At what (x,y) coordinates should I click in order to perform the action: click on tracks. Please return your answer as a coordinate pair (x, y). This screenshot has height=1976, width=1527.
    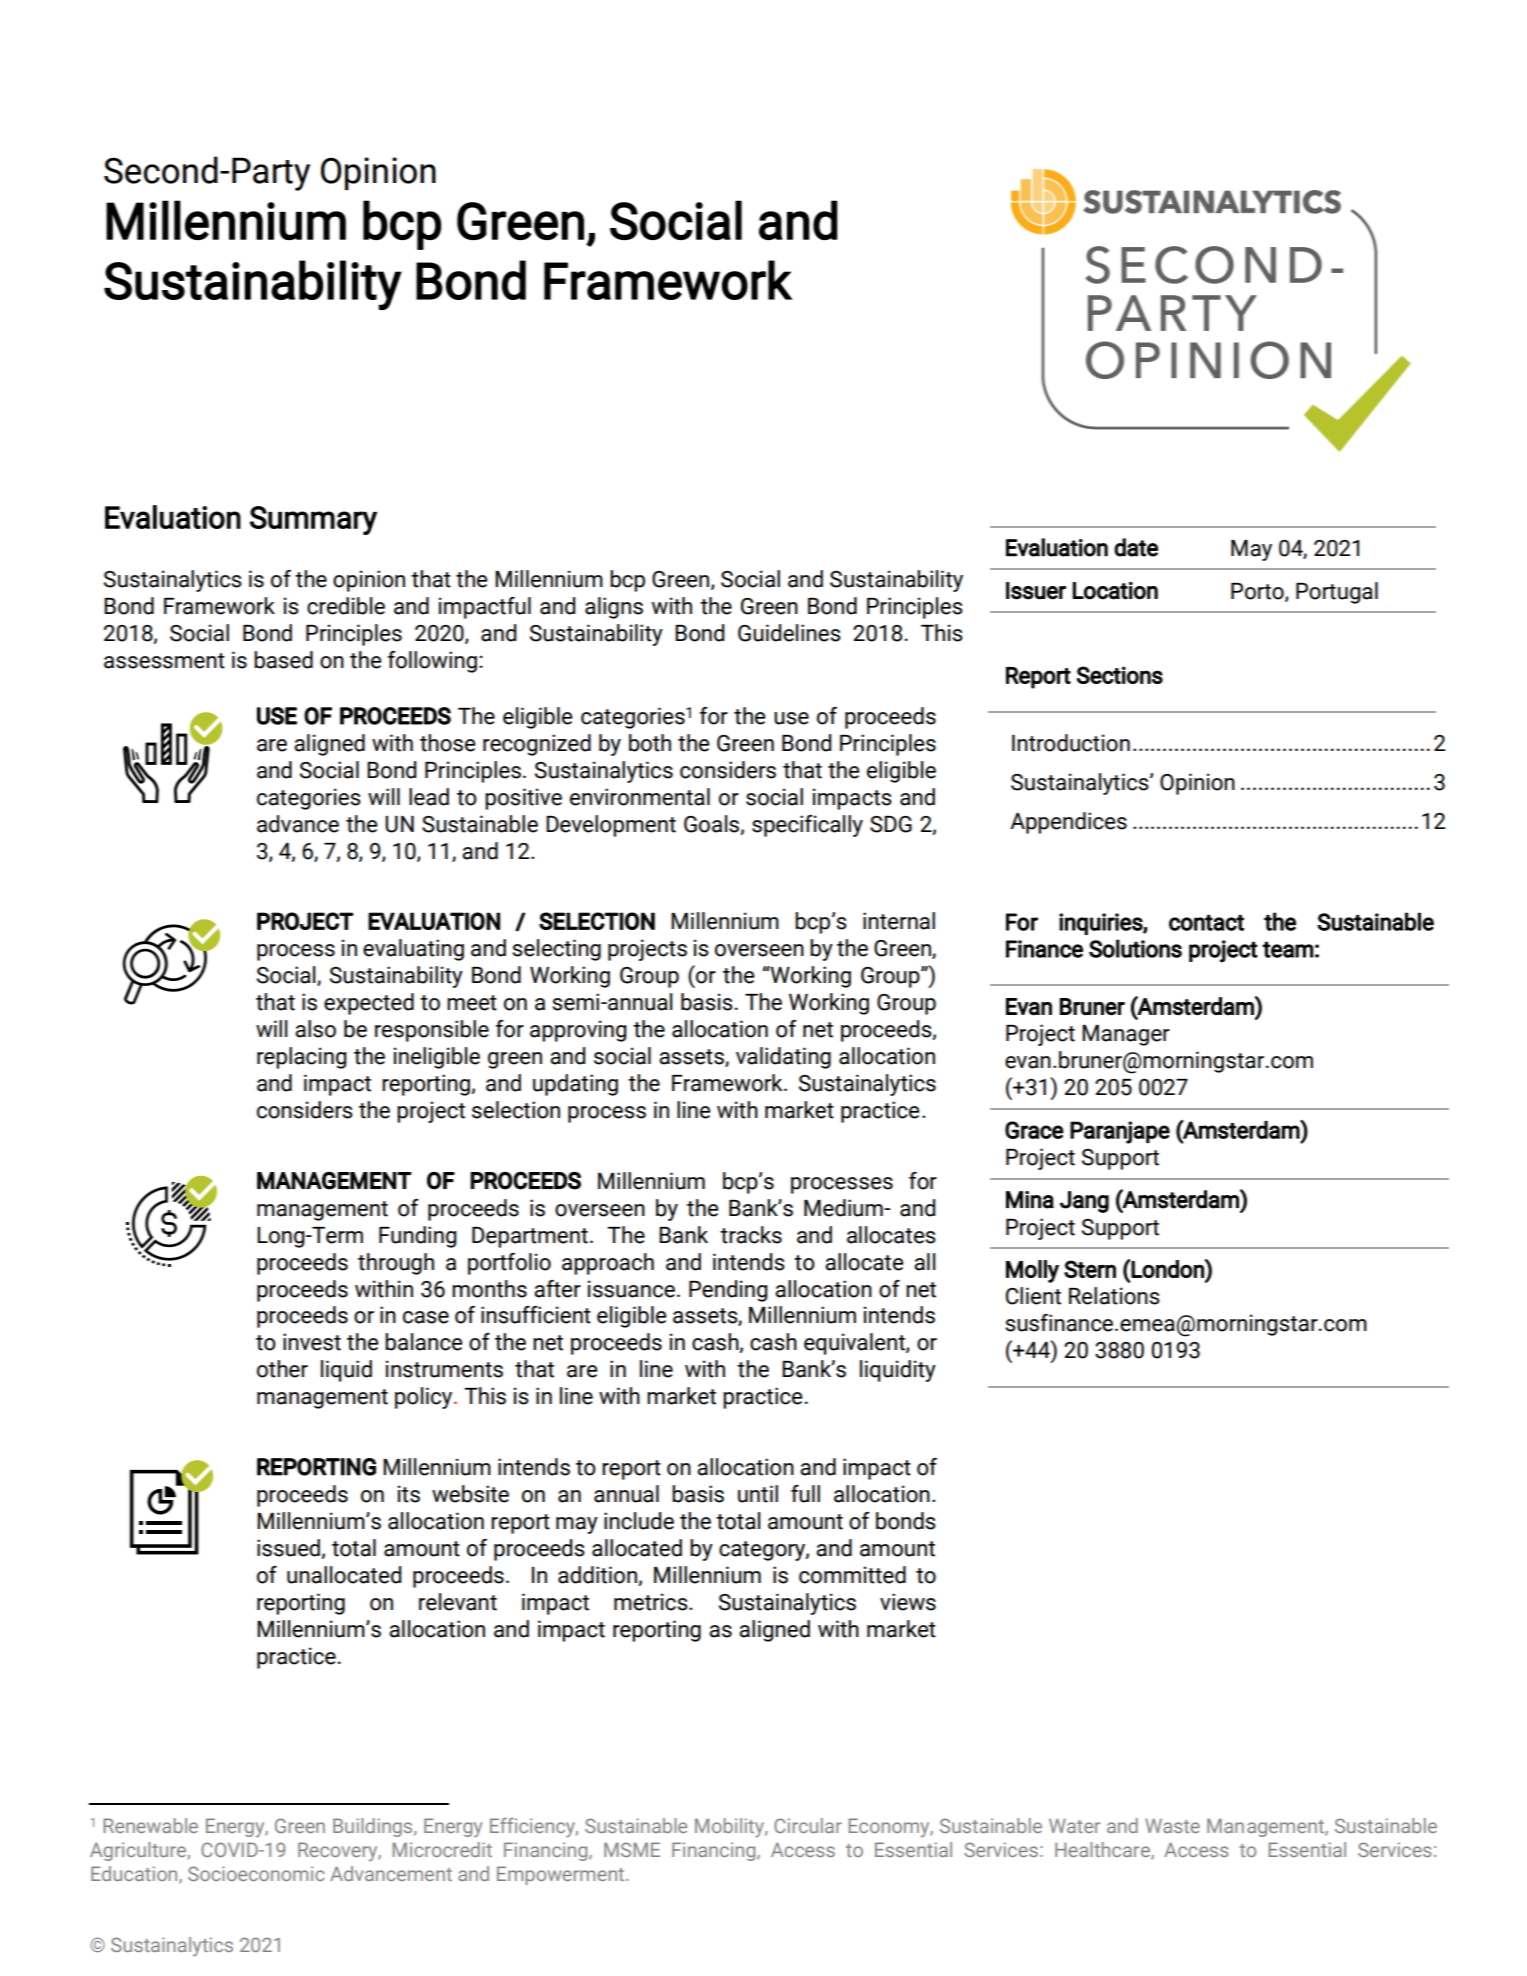
    Looking at the image, I should click on (751, 1235).
